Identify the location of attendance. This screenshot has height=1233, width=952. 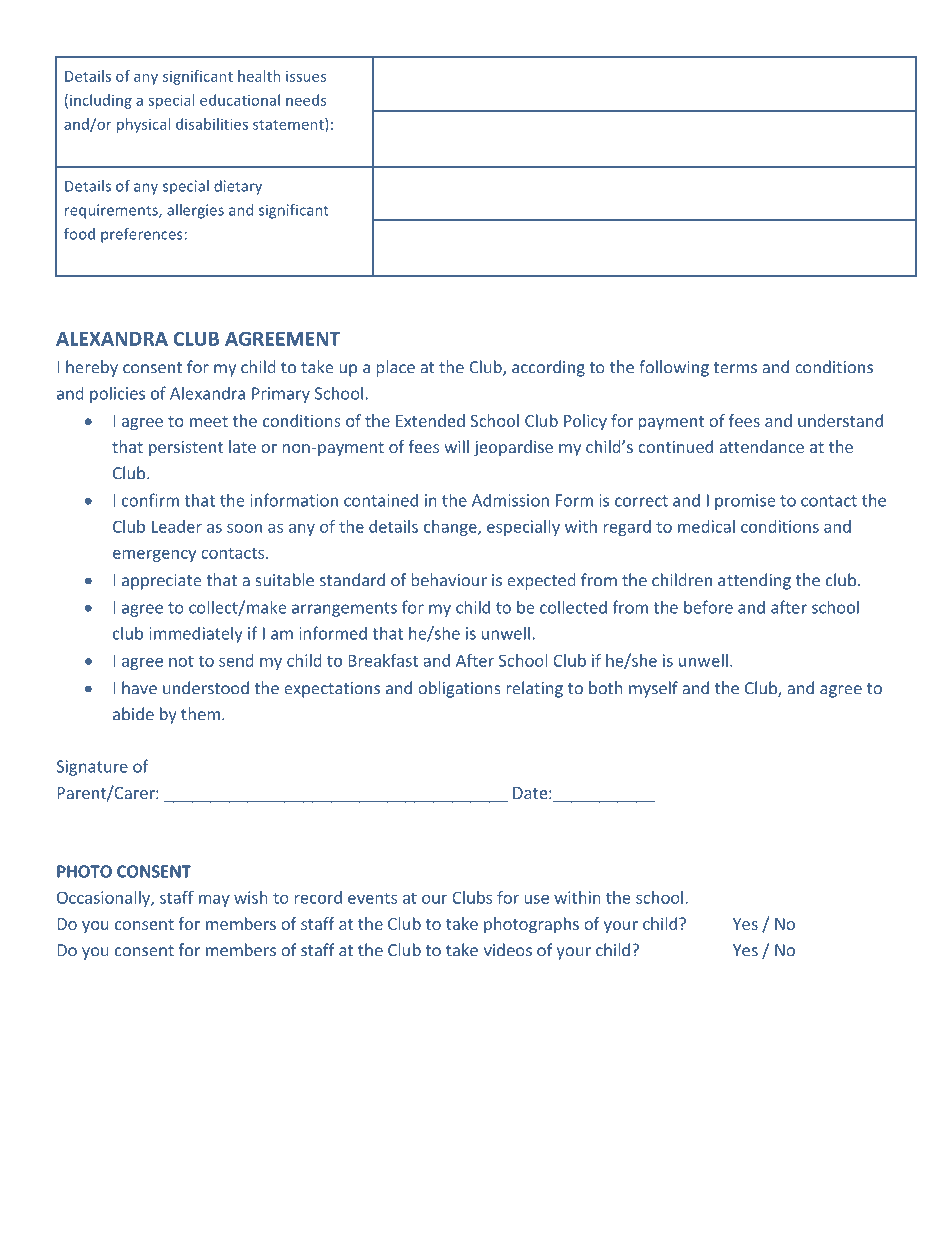
(761, 446).
